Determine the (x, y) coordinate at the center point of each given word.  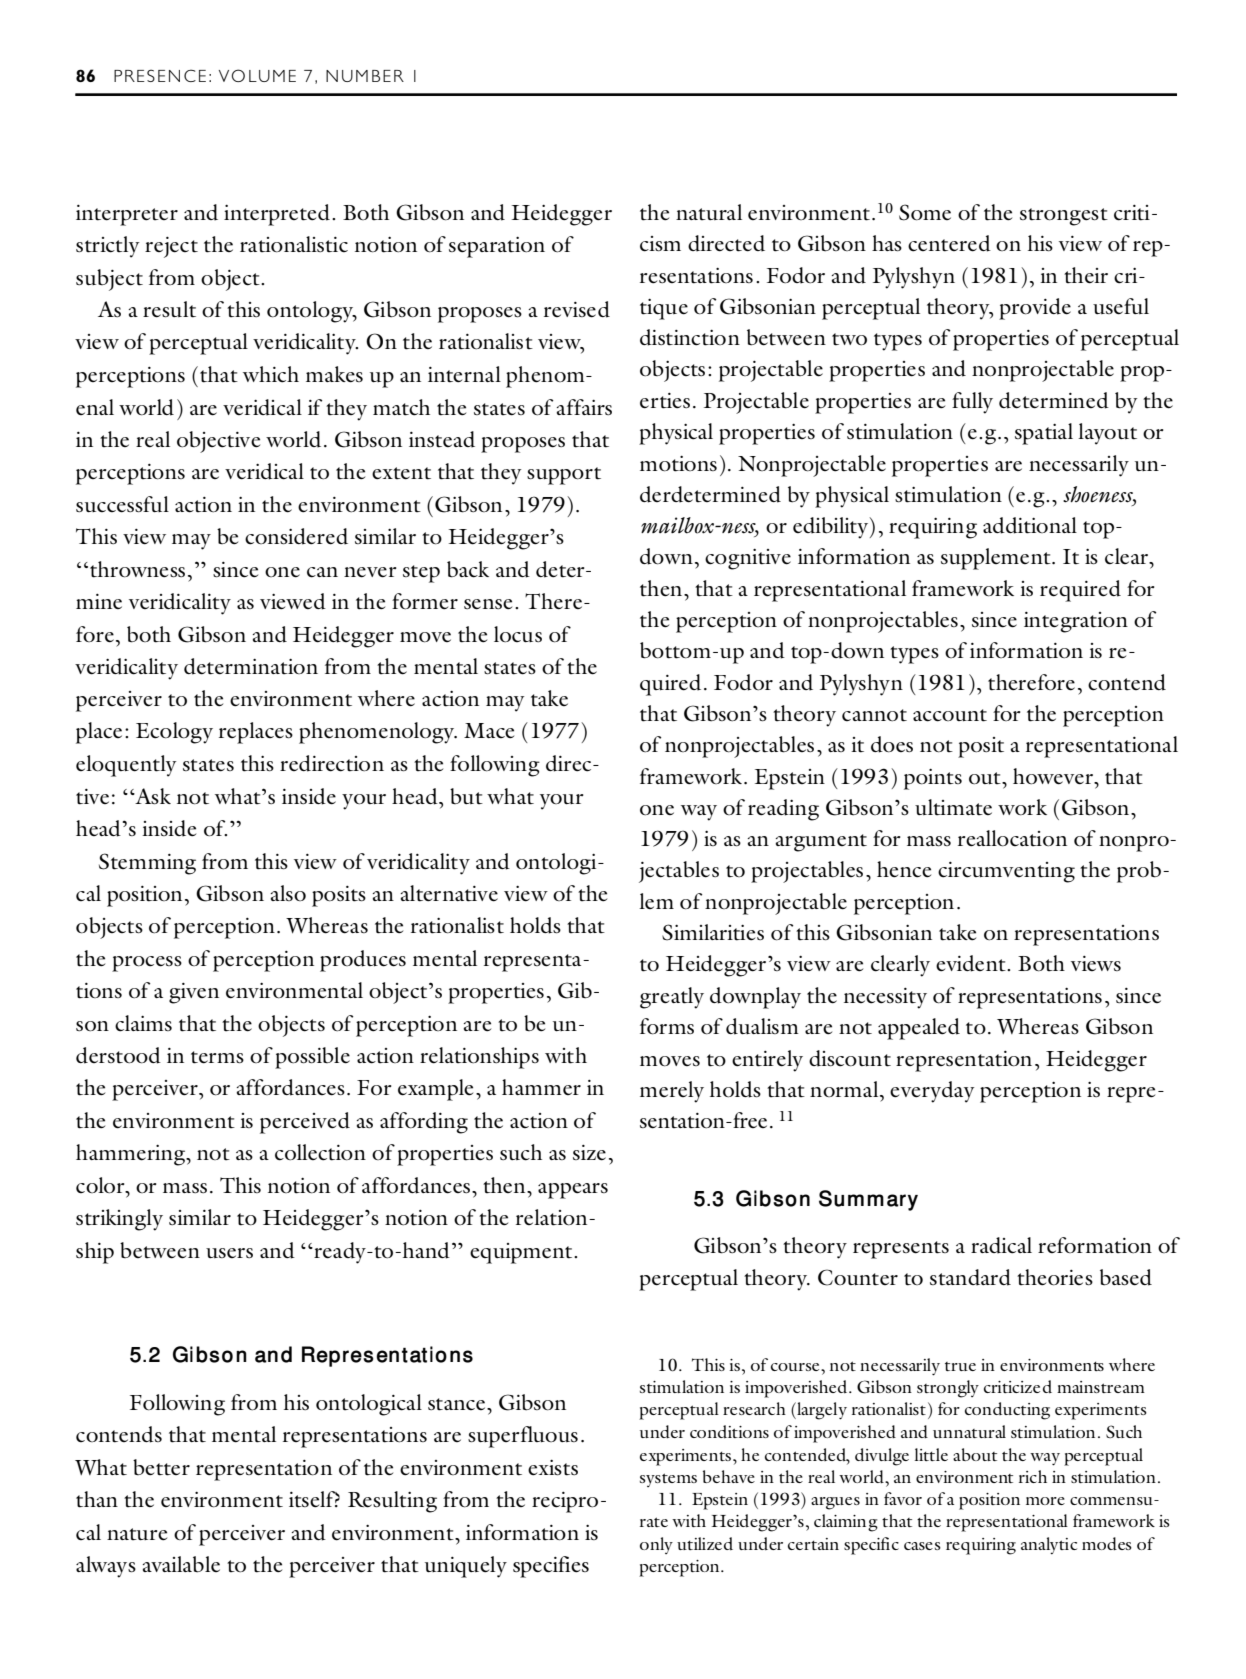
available (181, 1564)
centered (949, 243)
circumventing (1006, 872)
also (288, 893)
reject (171, 247)
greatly (672, 998)
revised (577, 309)
